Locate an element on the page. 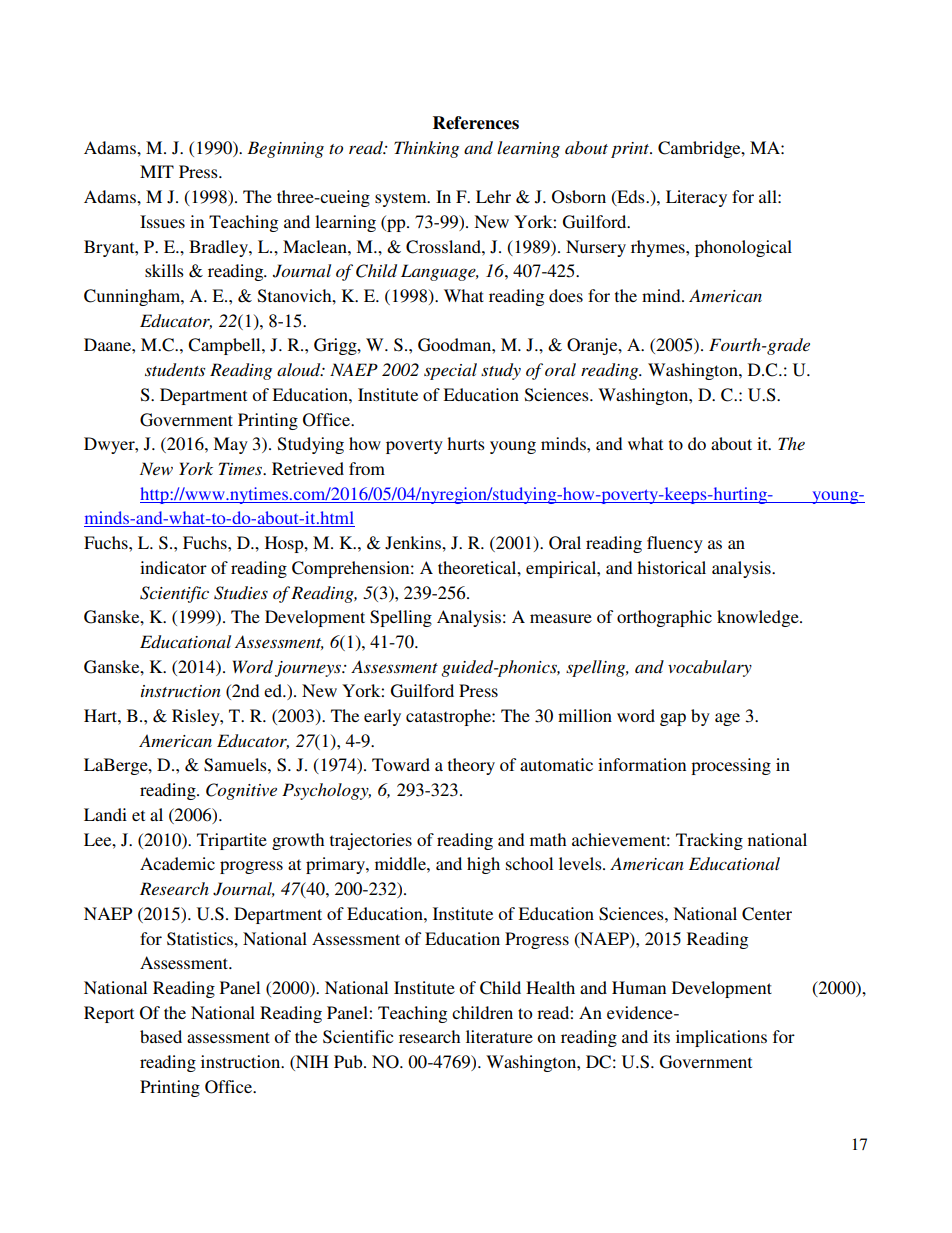  MIT is located at coordinates (157, 171).
